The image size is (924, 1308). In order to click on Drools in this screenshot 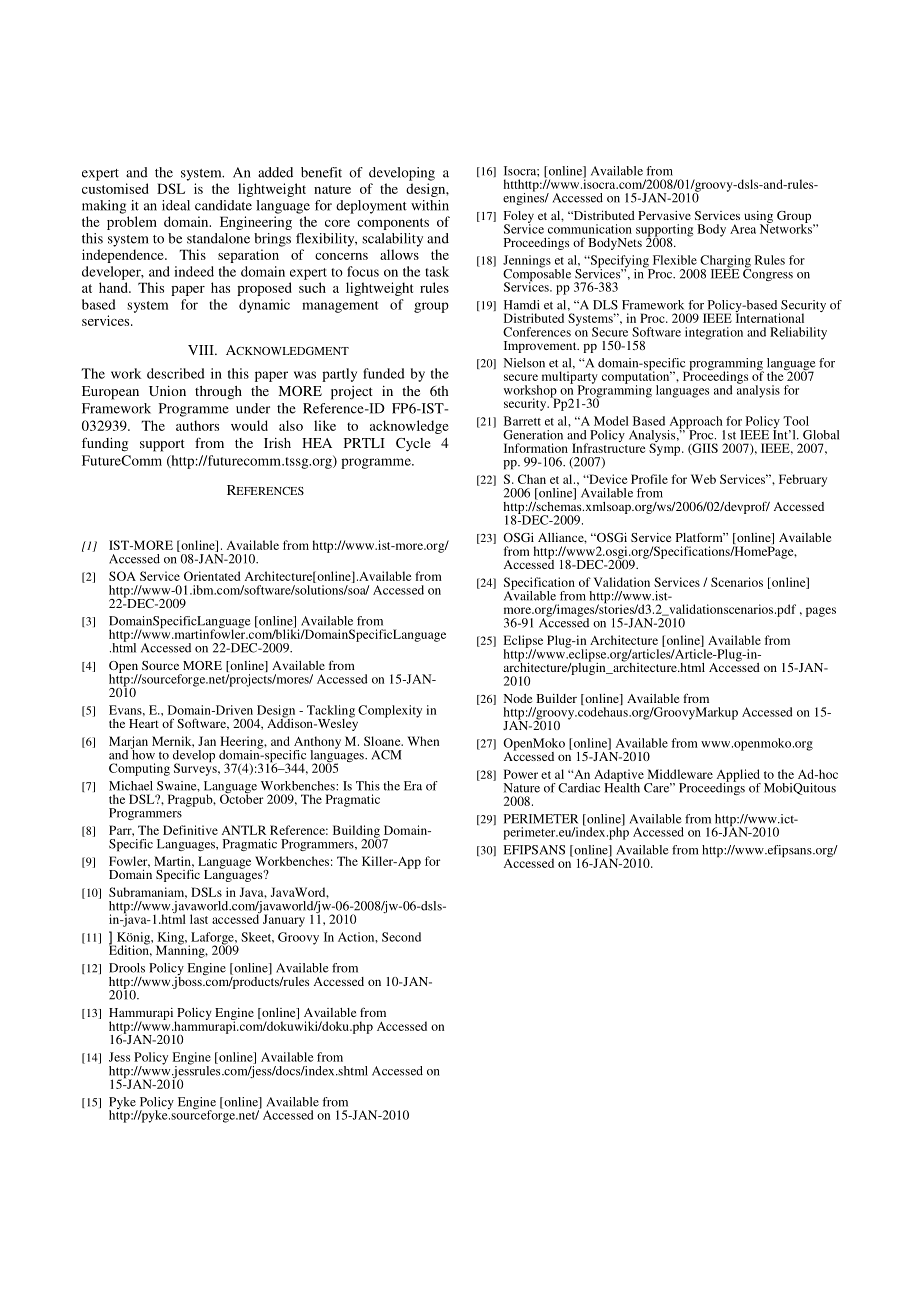, I will do `click(127, 968)`.
